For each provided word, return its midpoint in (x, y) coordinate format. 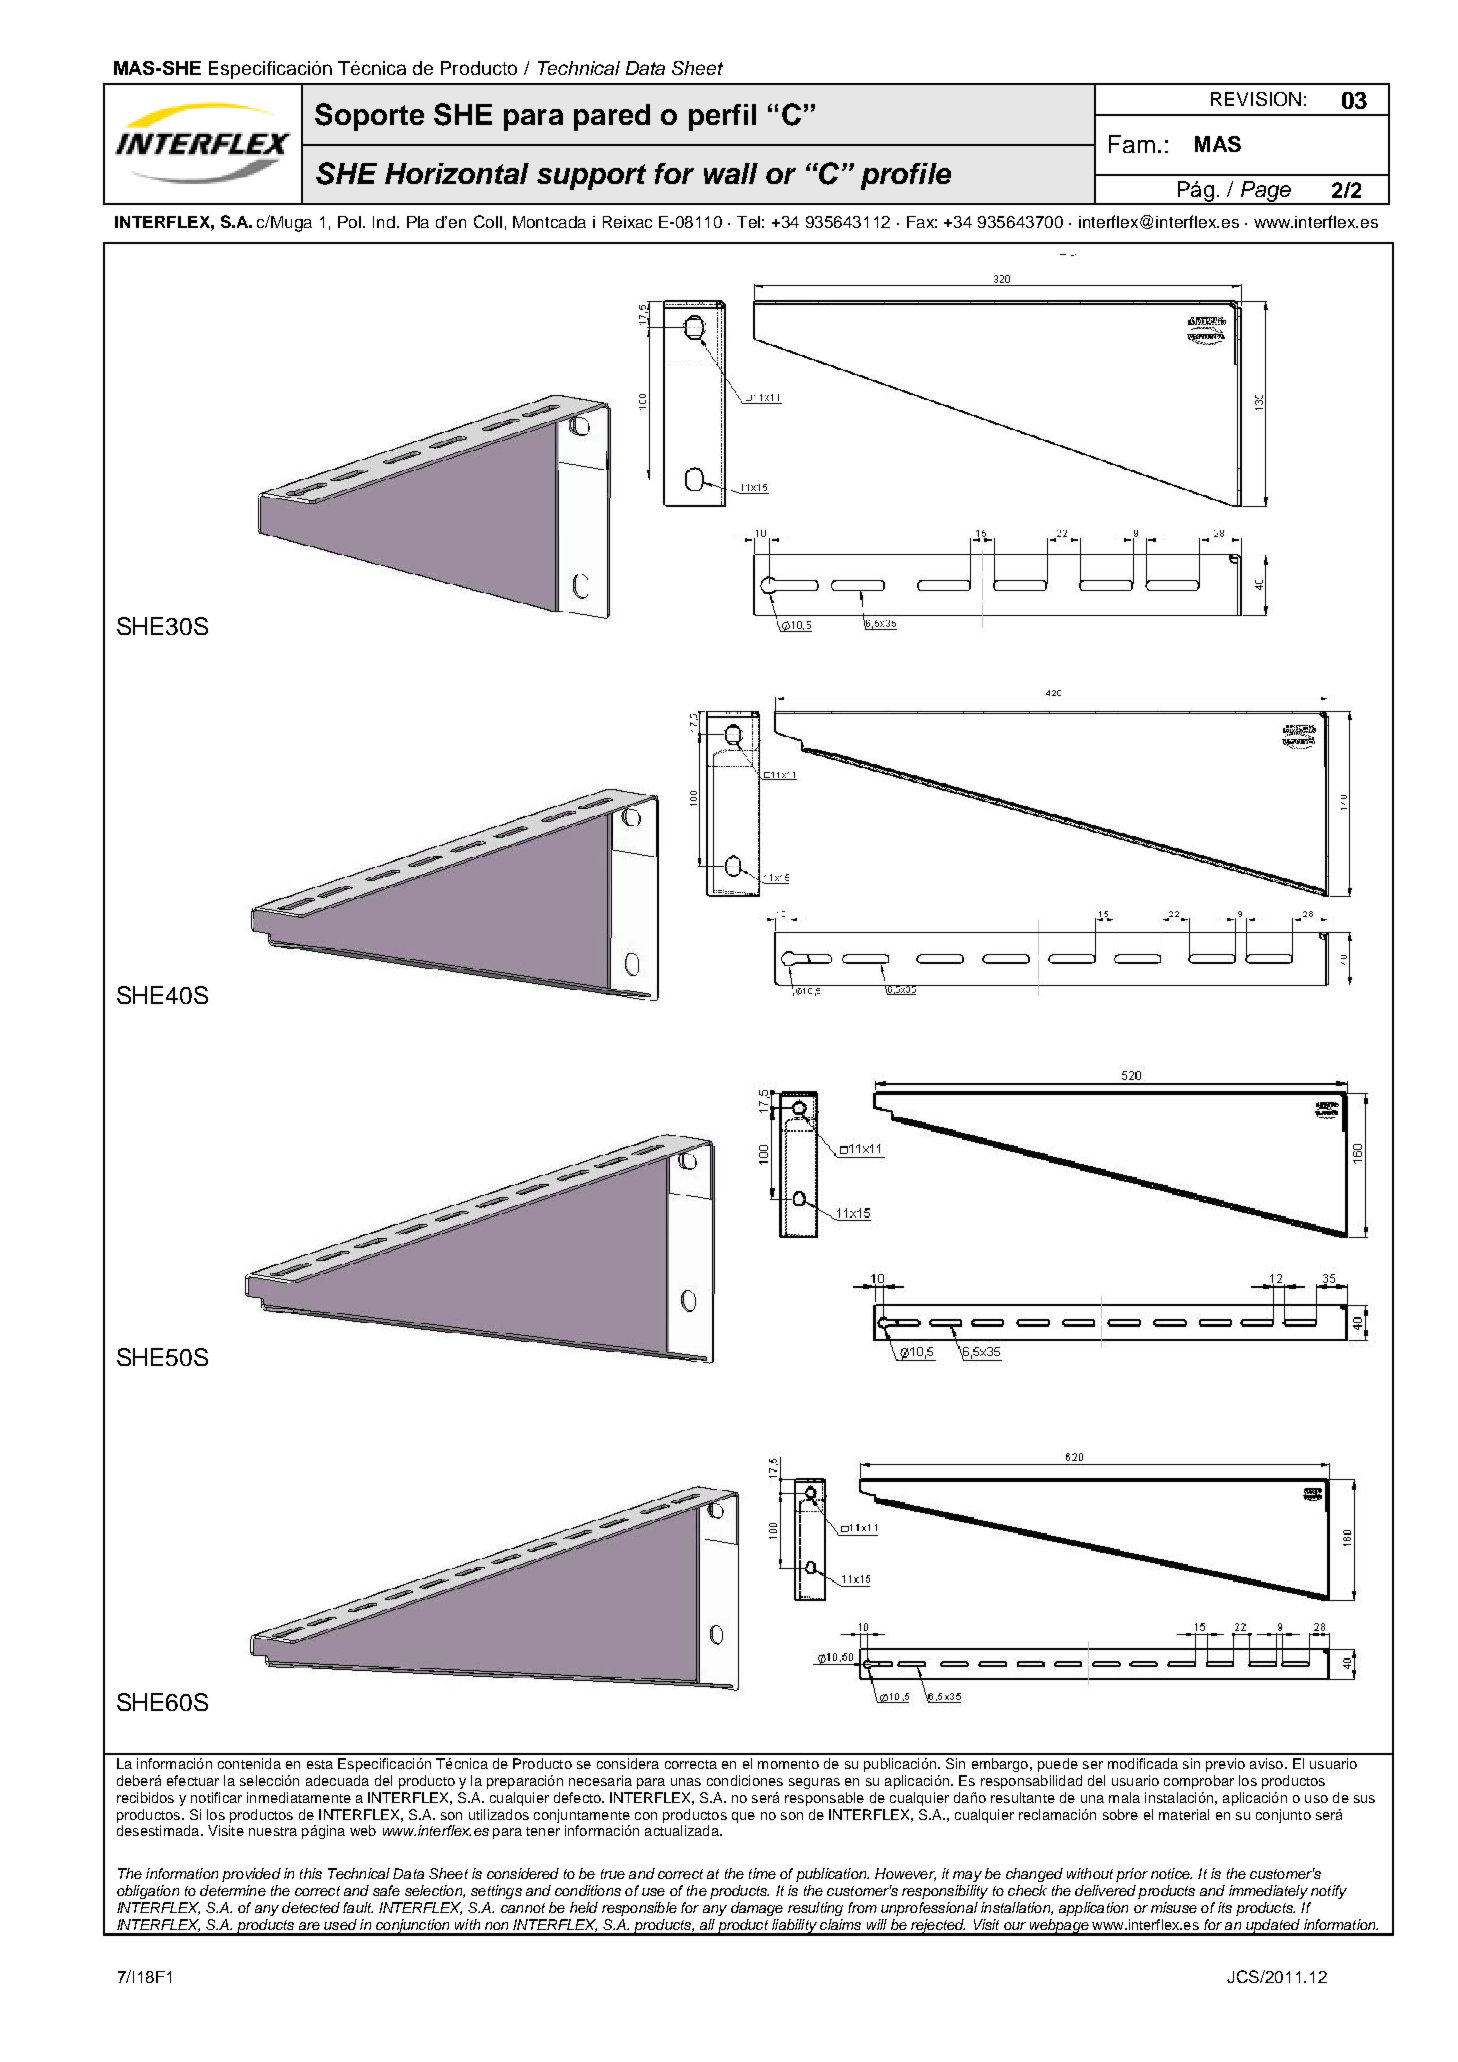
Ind (385, 222)
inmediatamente (299, 1797)
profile (906, 176)
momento (788, 1764)
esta (320, 1764)
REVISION (1256, 99)
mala (1124, 1797)
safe (386, 1890)
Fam (1132, 144)
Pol (351, 222)
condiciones (745, 1780)
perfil (722, 117)
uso (1316, 1799)
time (762, 1873)
